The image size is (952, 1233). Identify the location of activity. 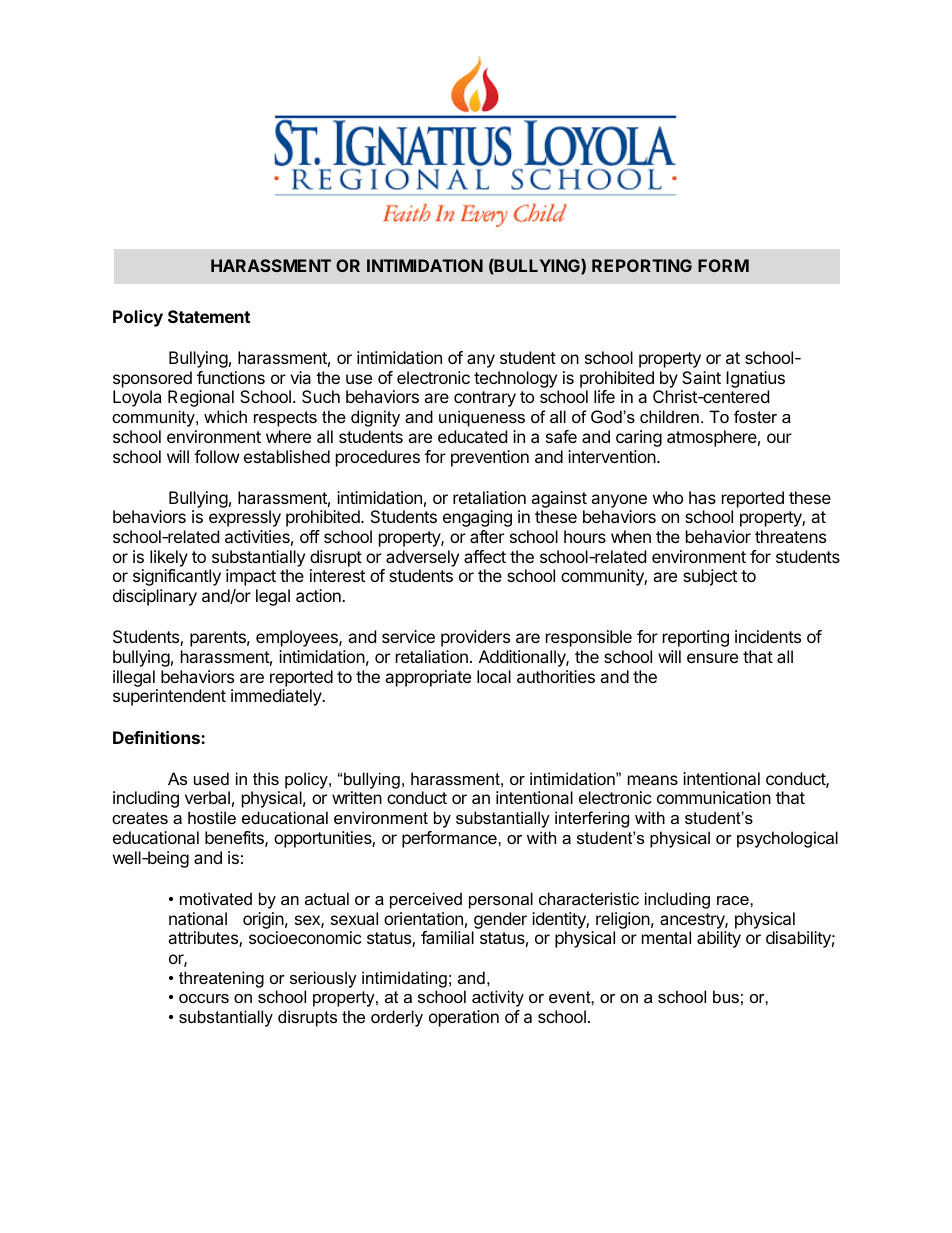
(498, 998).
